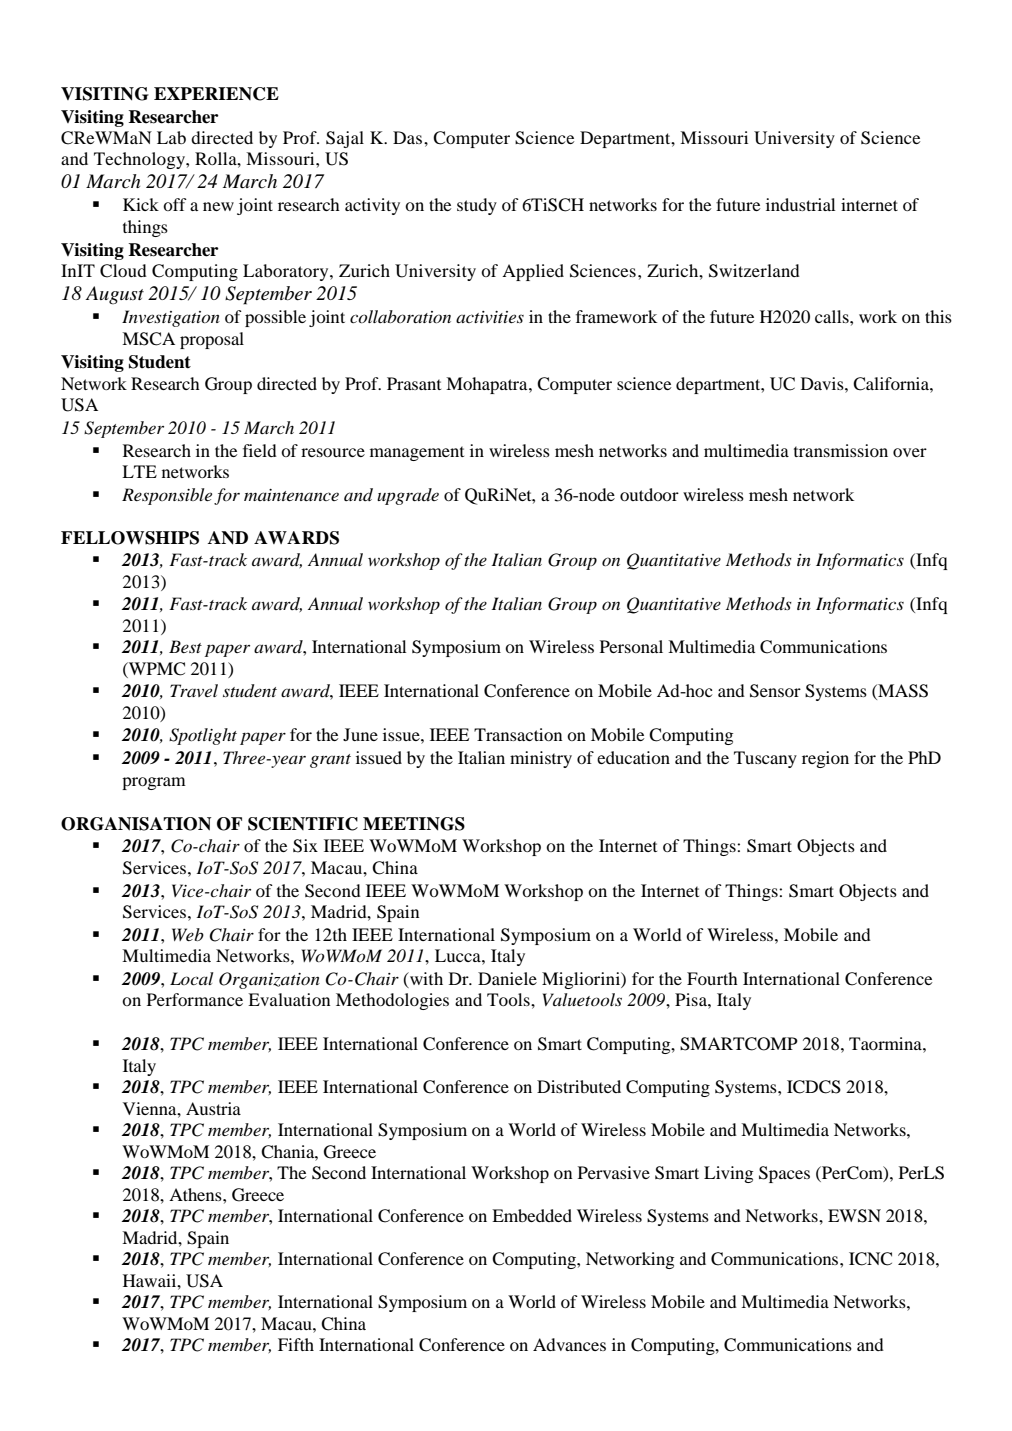 The width and height of the screenshot is (1012, 1431). What do you see at coordinates (477, 206) in the screenshot?
I see `study` at bounding box center [477, 206].
